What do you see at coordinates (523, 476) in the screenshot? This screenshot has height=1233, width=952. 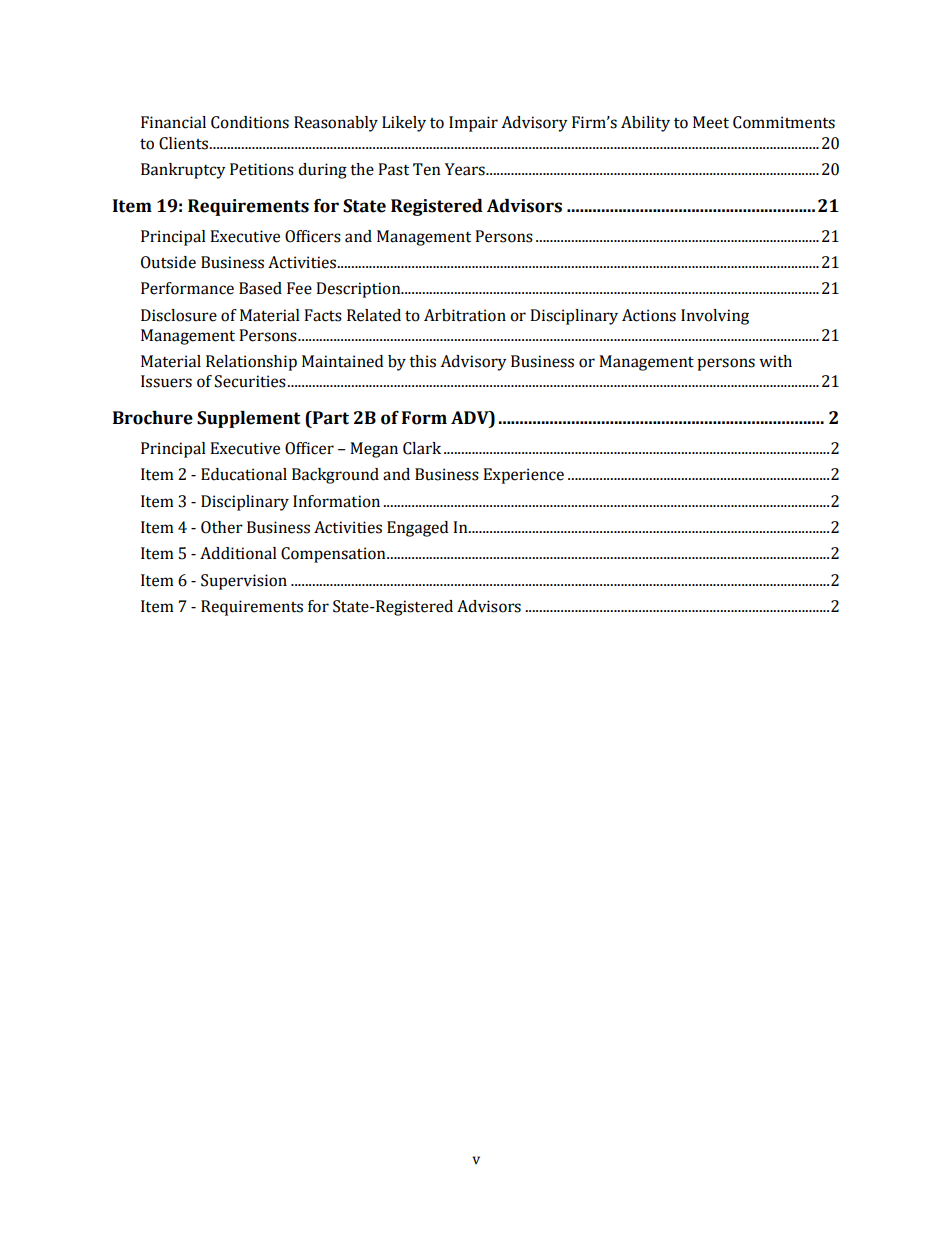 I see `Experience` at bounding box center [523, 476].
